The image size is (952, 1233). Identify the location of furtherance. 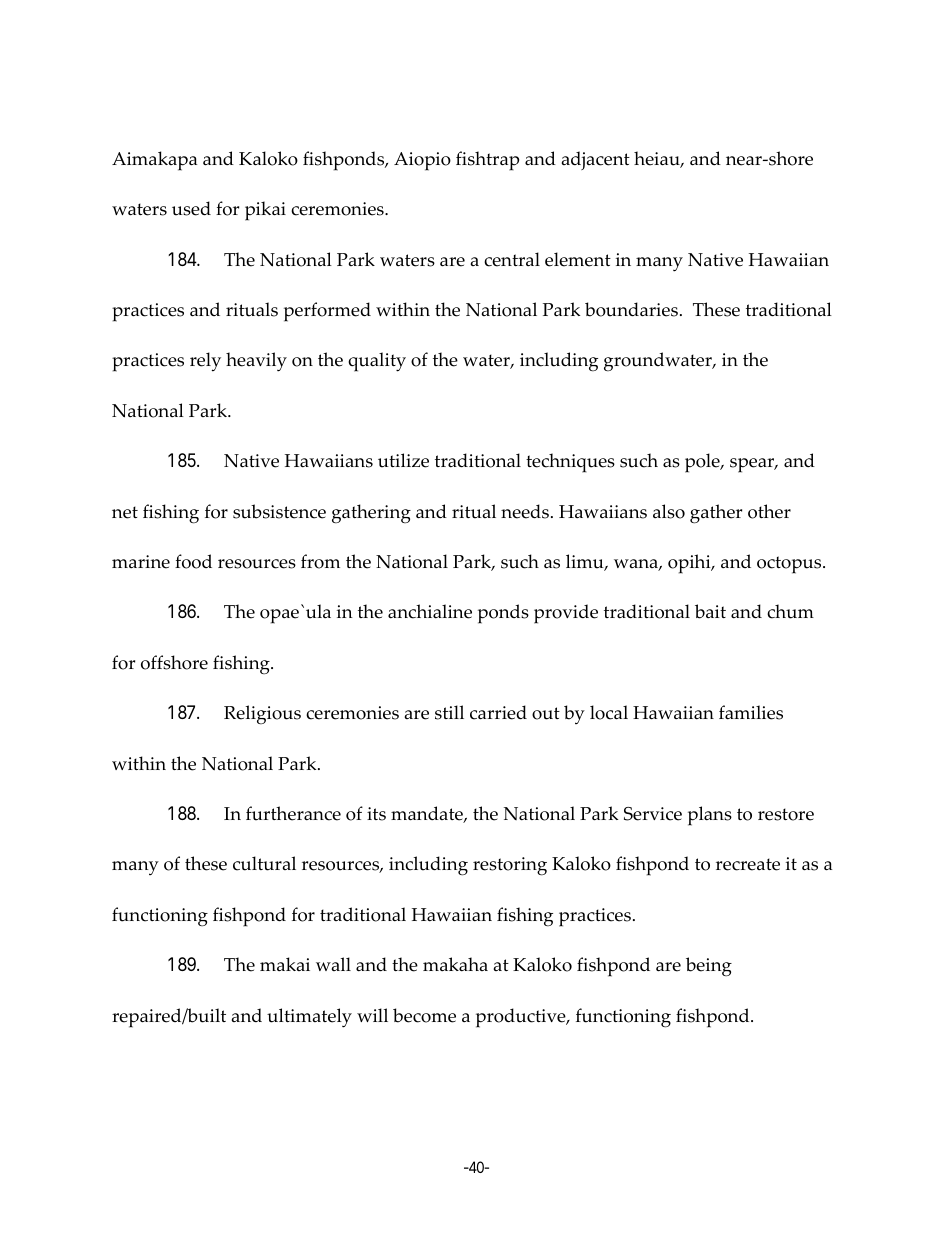
(293, 813).
